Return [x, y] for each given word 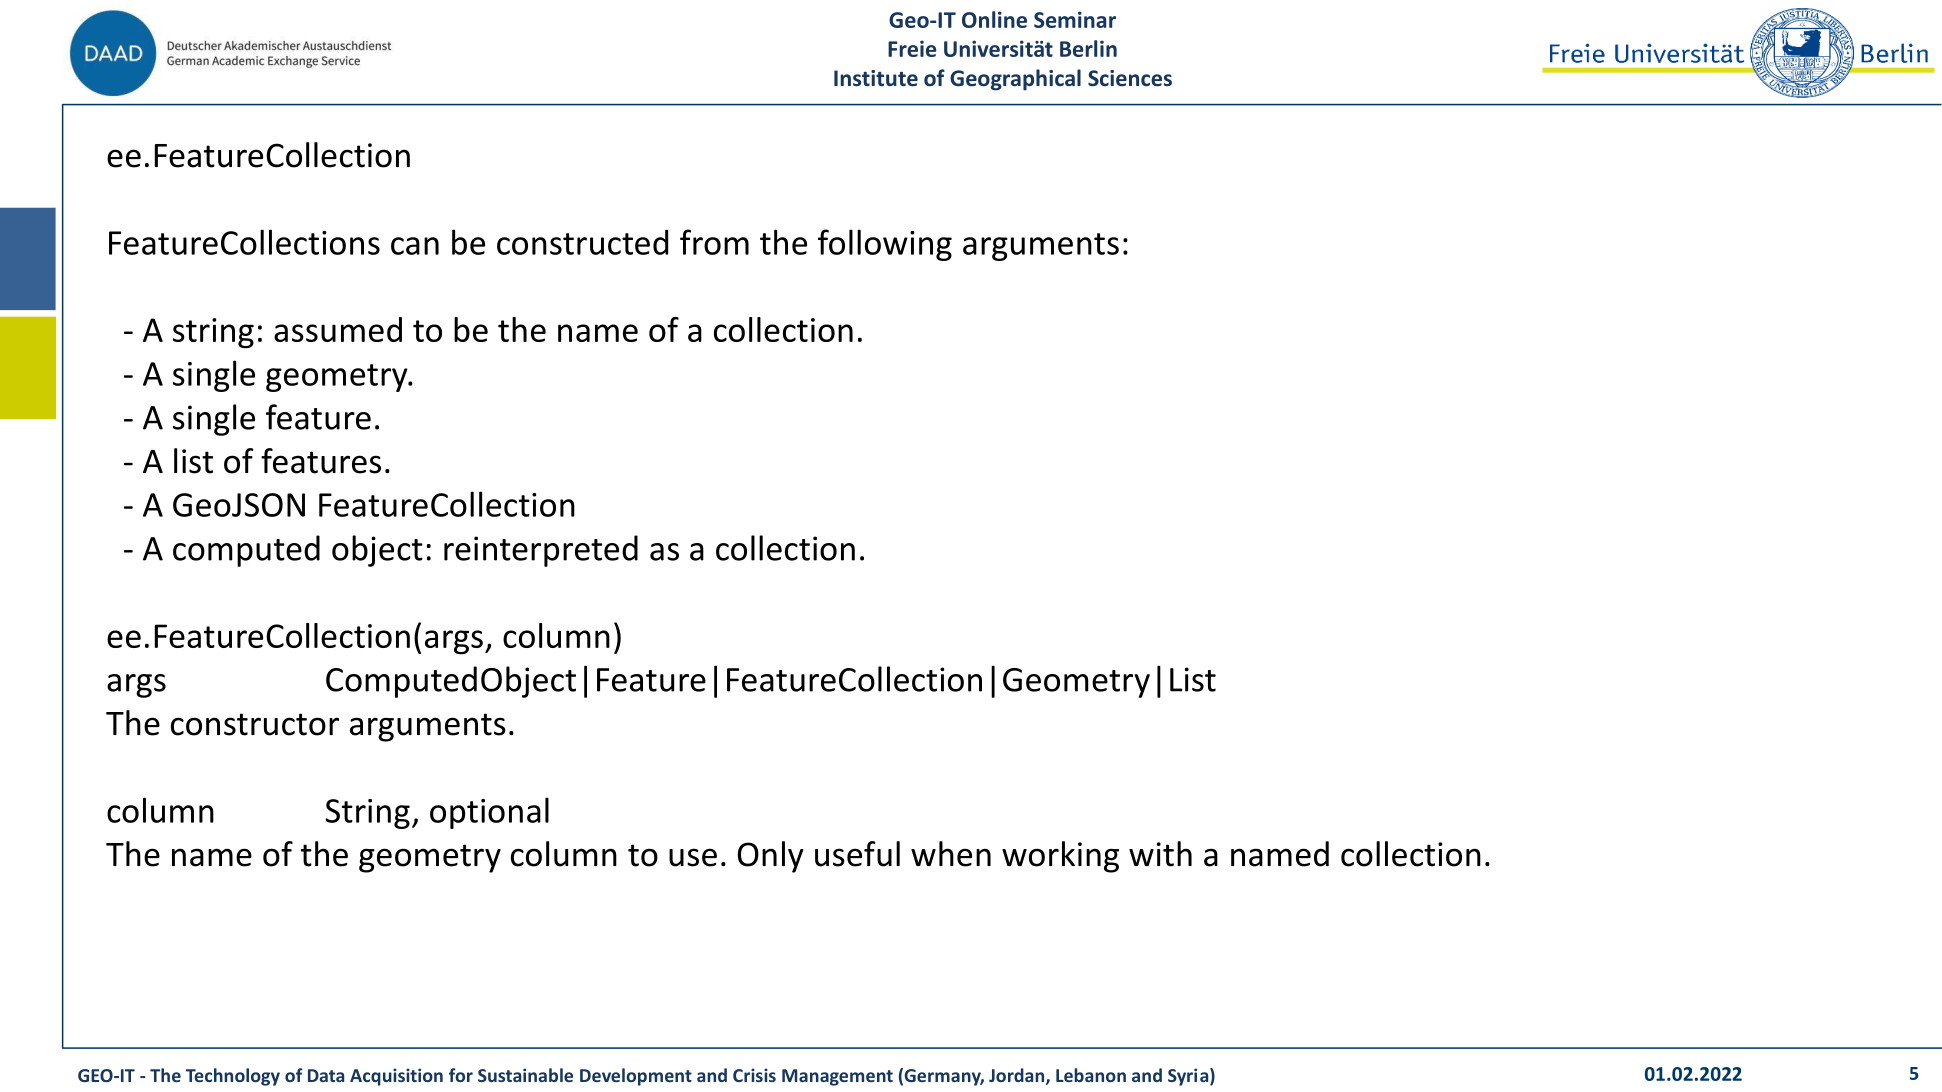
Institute [876, 78]
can [415, 246]
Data [326, 1075]
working [1060, 857]
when [951, 854]
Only [770, 857]
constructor [255, 724]
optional [489, 813]
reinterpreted [541, 551]
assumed [338, 329]
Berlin [1088, 48]
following [885, 245]
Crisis [754, 1075]
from [714, 242]
